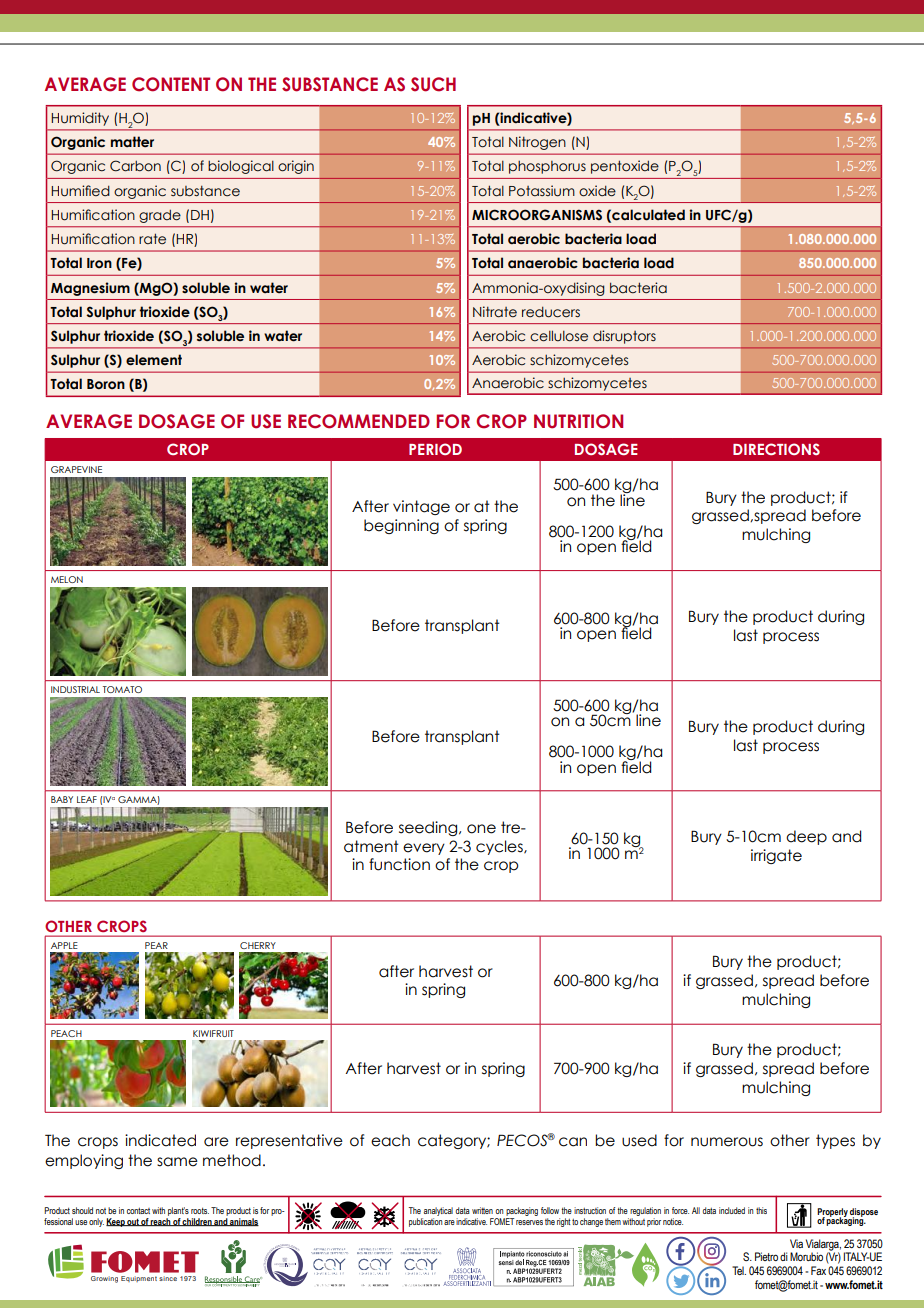 This screenshot has width=924, height=1308. I want to click on contact, so click(138, 1210).
